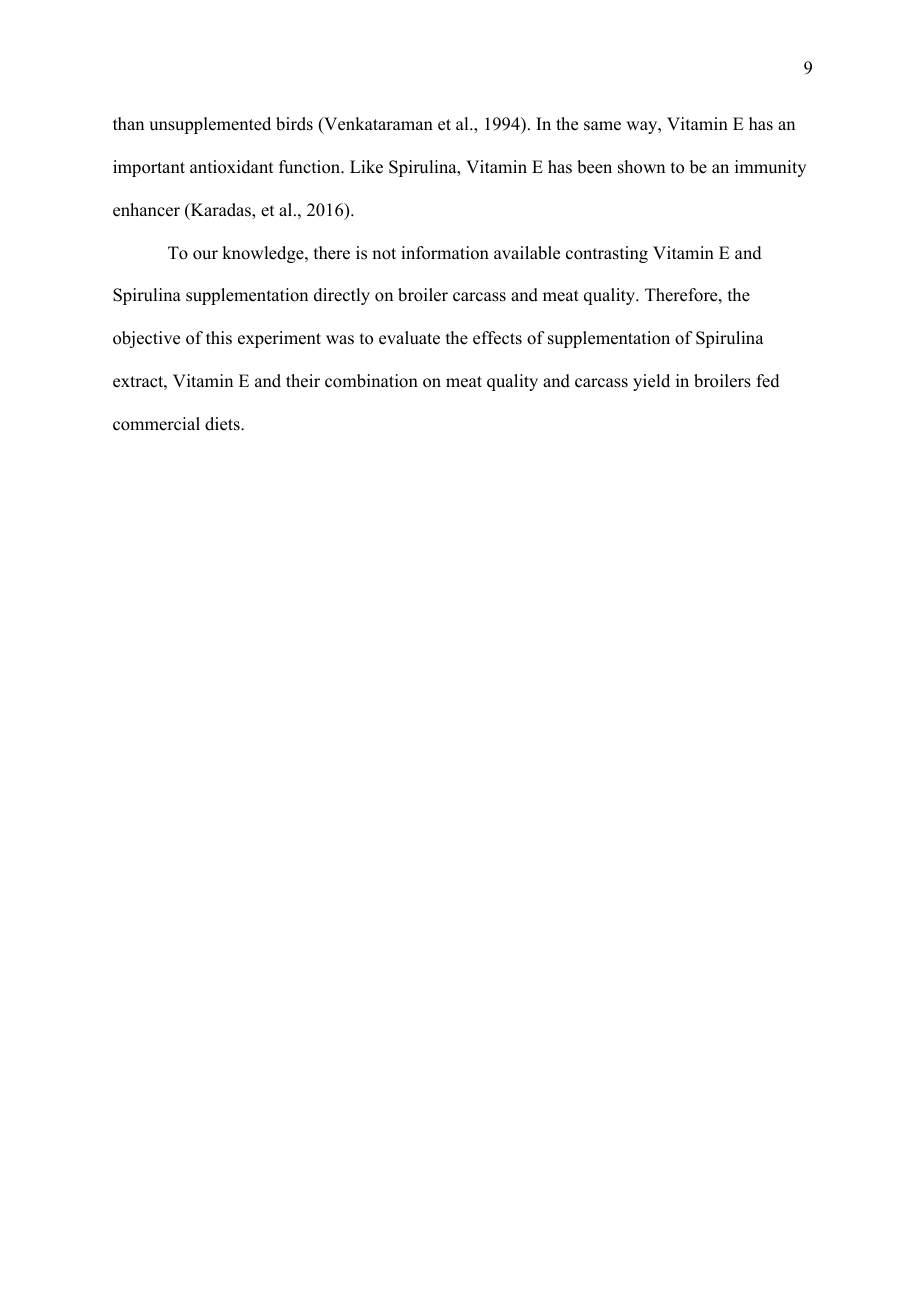 This screenshot has width=924, height=1308. I want to click on than, so click(128, 123).
